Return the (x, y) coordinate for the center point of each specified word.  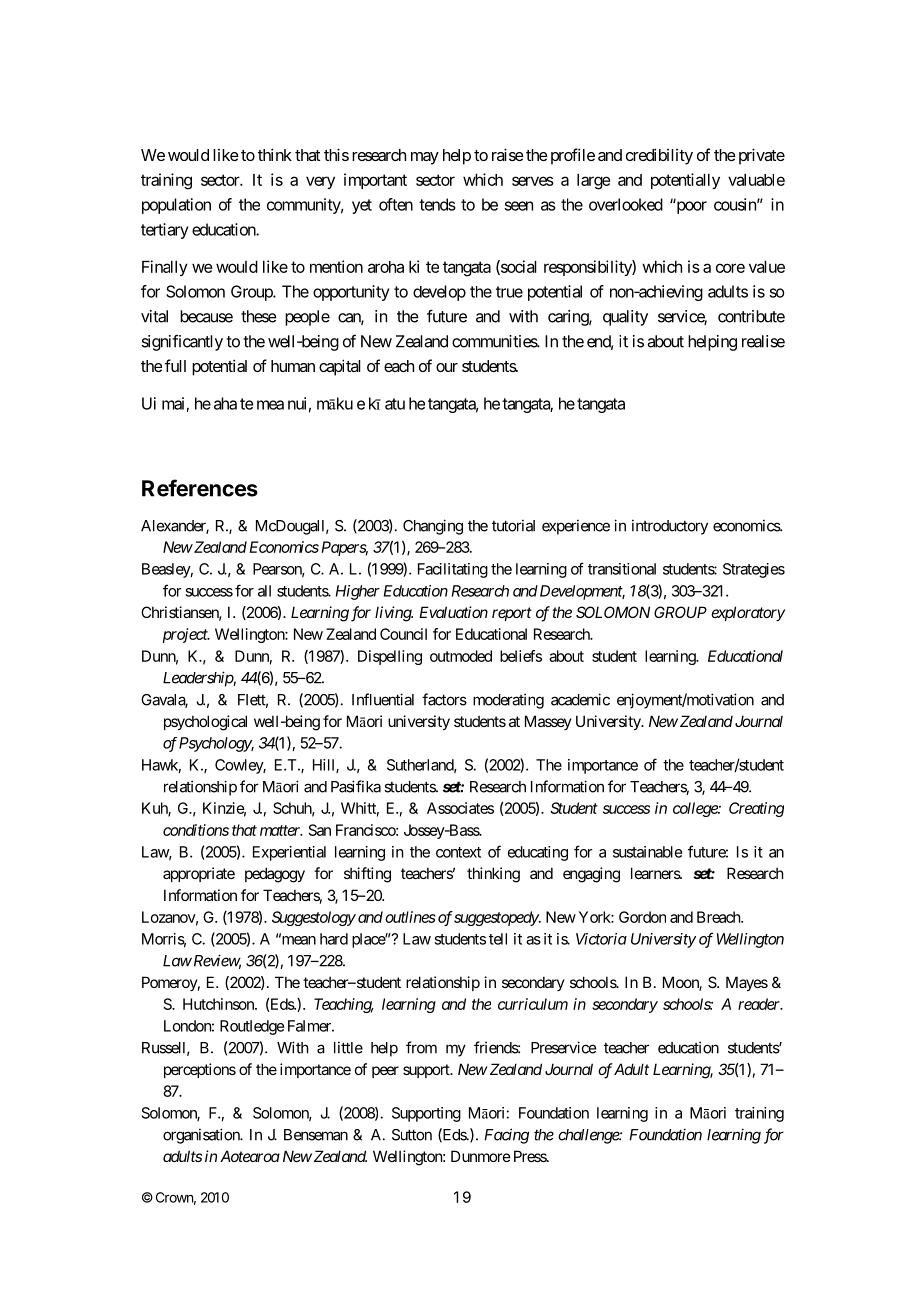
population (176, 206)
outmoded (461, 656)
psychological (205, 723)
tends (437, 204)
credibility (659, 156)
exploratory (748, 613)
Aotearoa (250, 1156)
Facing (506, 1136)
